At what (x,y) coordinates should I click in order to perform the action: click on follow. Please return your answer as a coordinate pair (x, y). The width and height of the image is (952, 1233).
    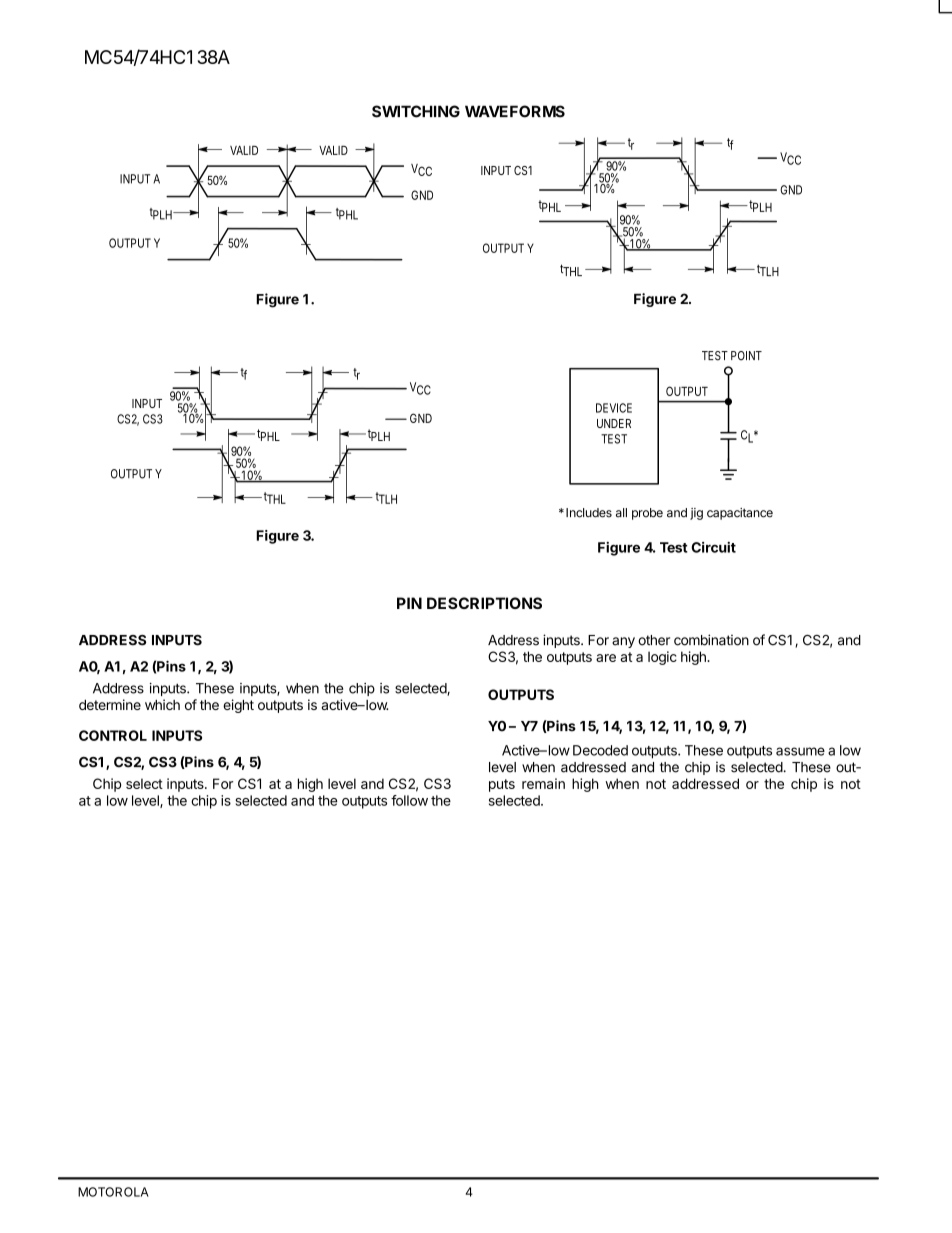
    Looking at the image, I should click on (409, 800).
